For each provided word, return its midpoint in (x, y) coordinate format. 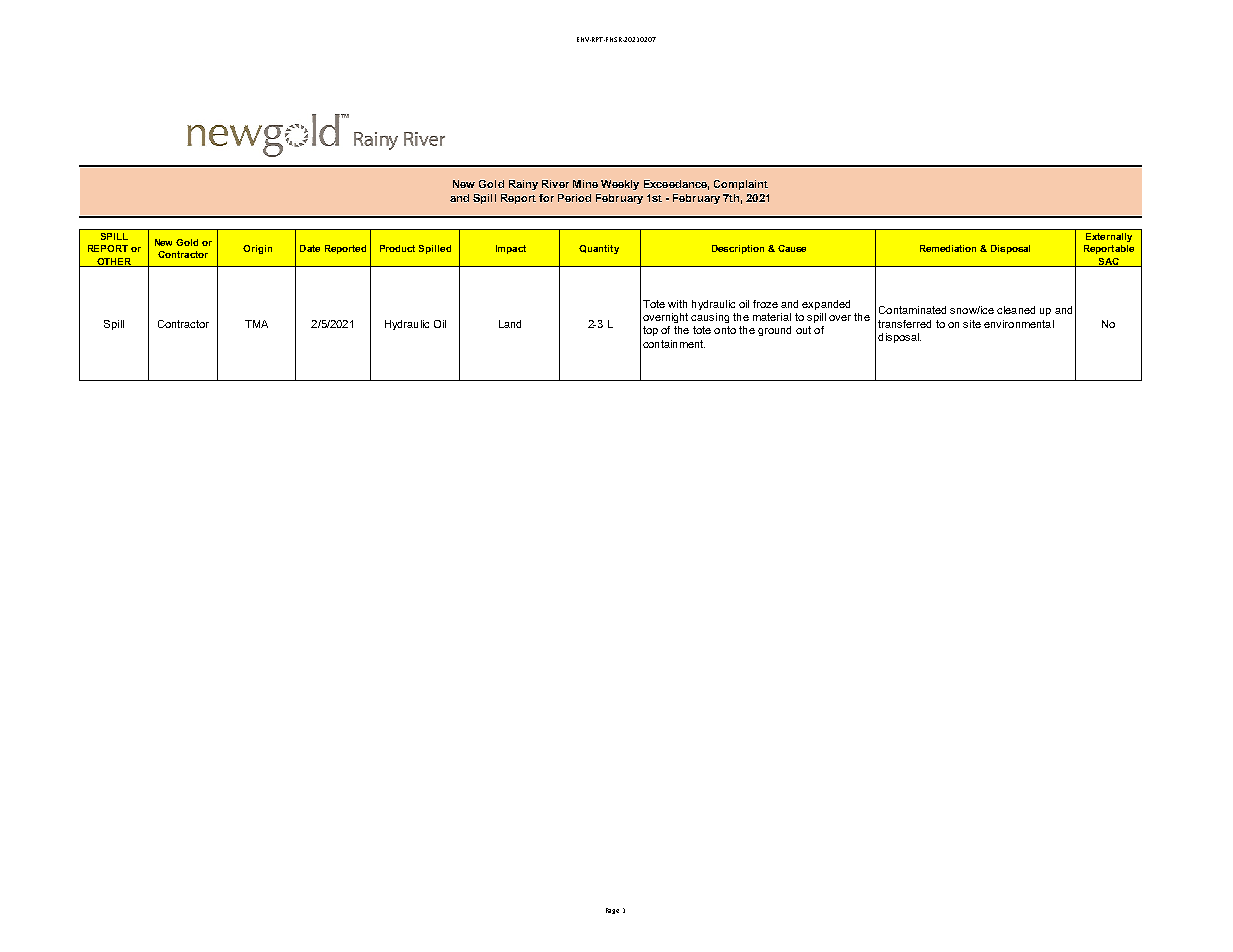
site (972, 324)
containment (674, 344)
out (803, 330)
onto (725, 330)
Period (574, 198)
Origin (257, 249)
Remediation (948, 248)
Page (612, 911)
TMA (256, 324)
